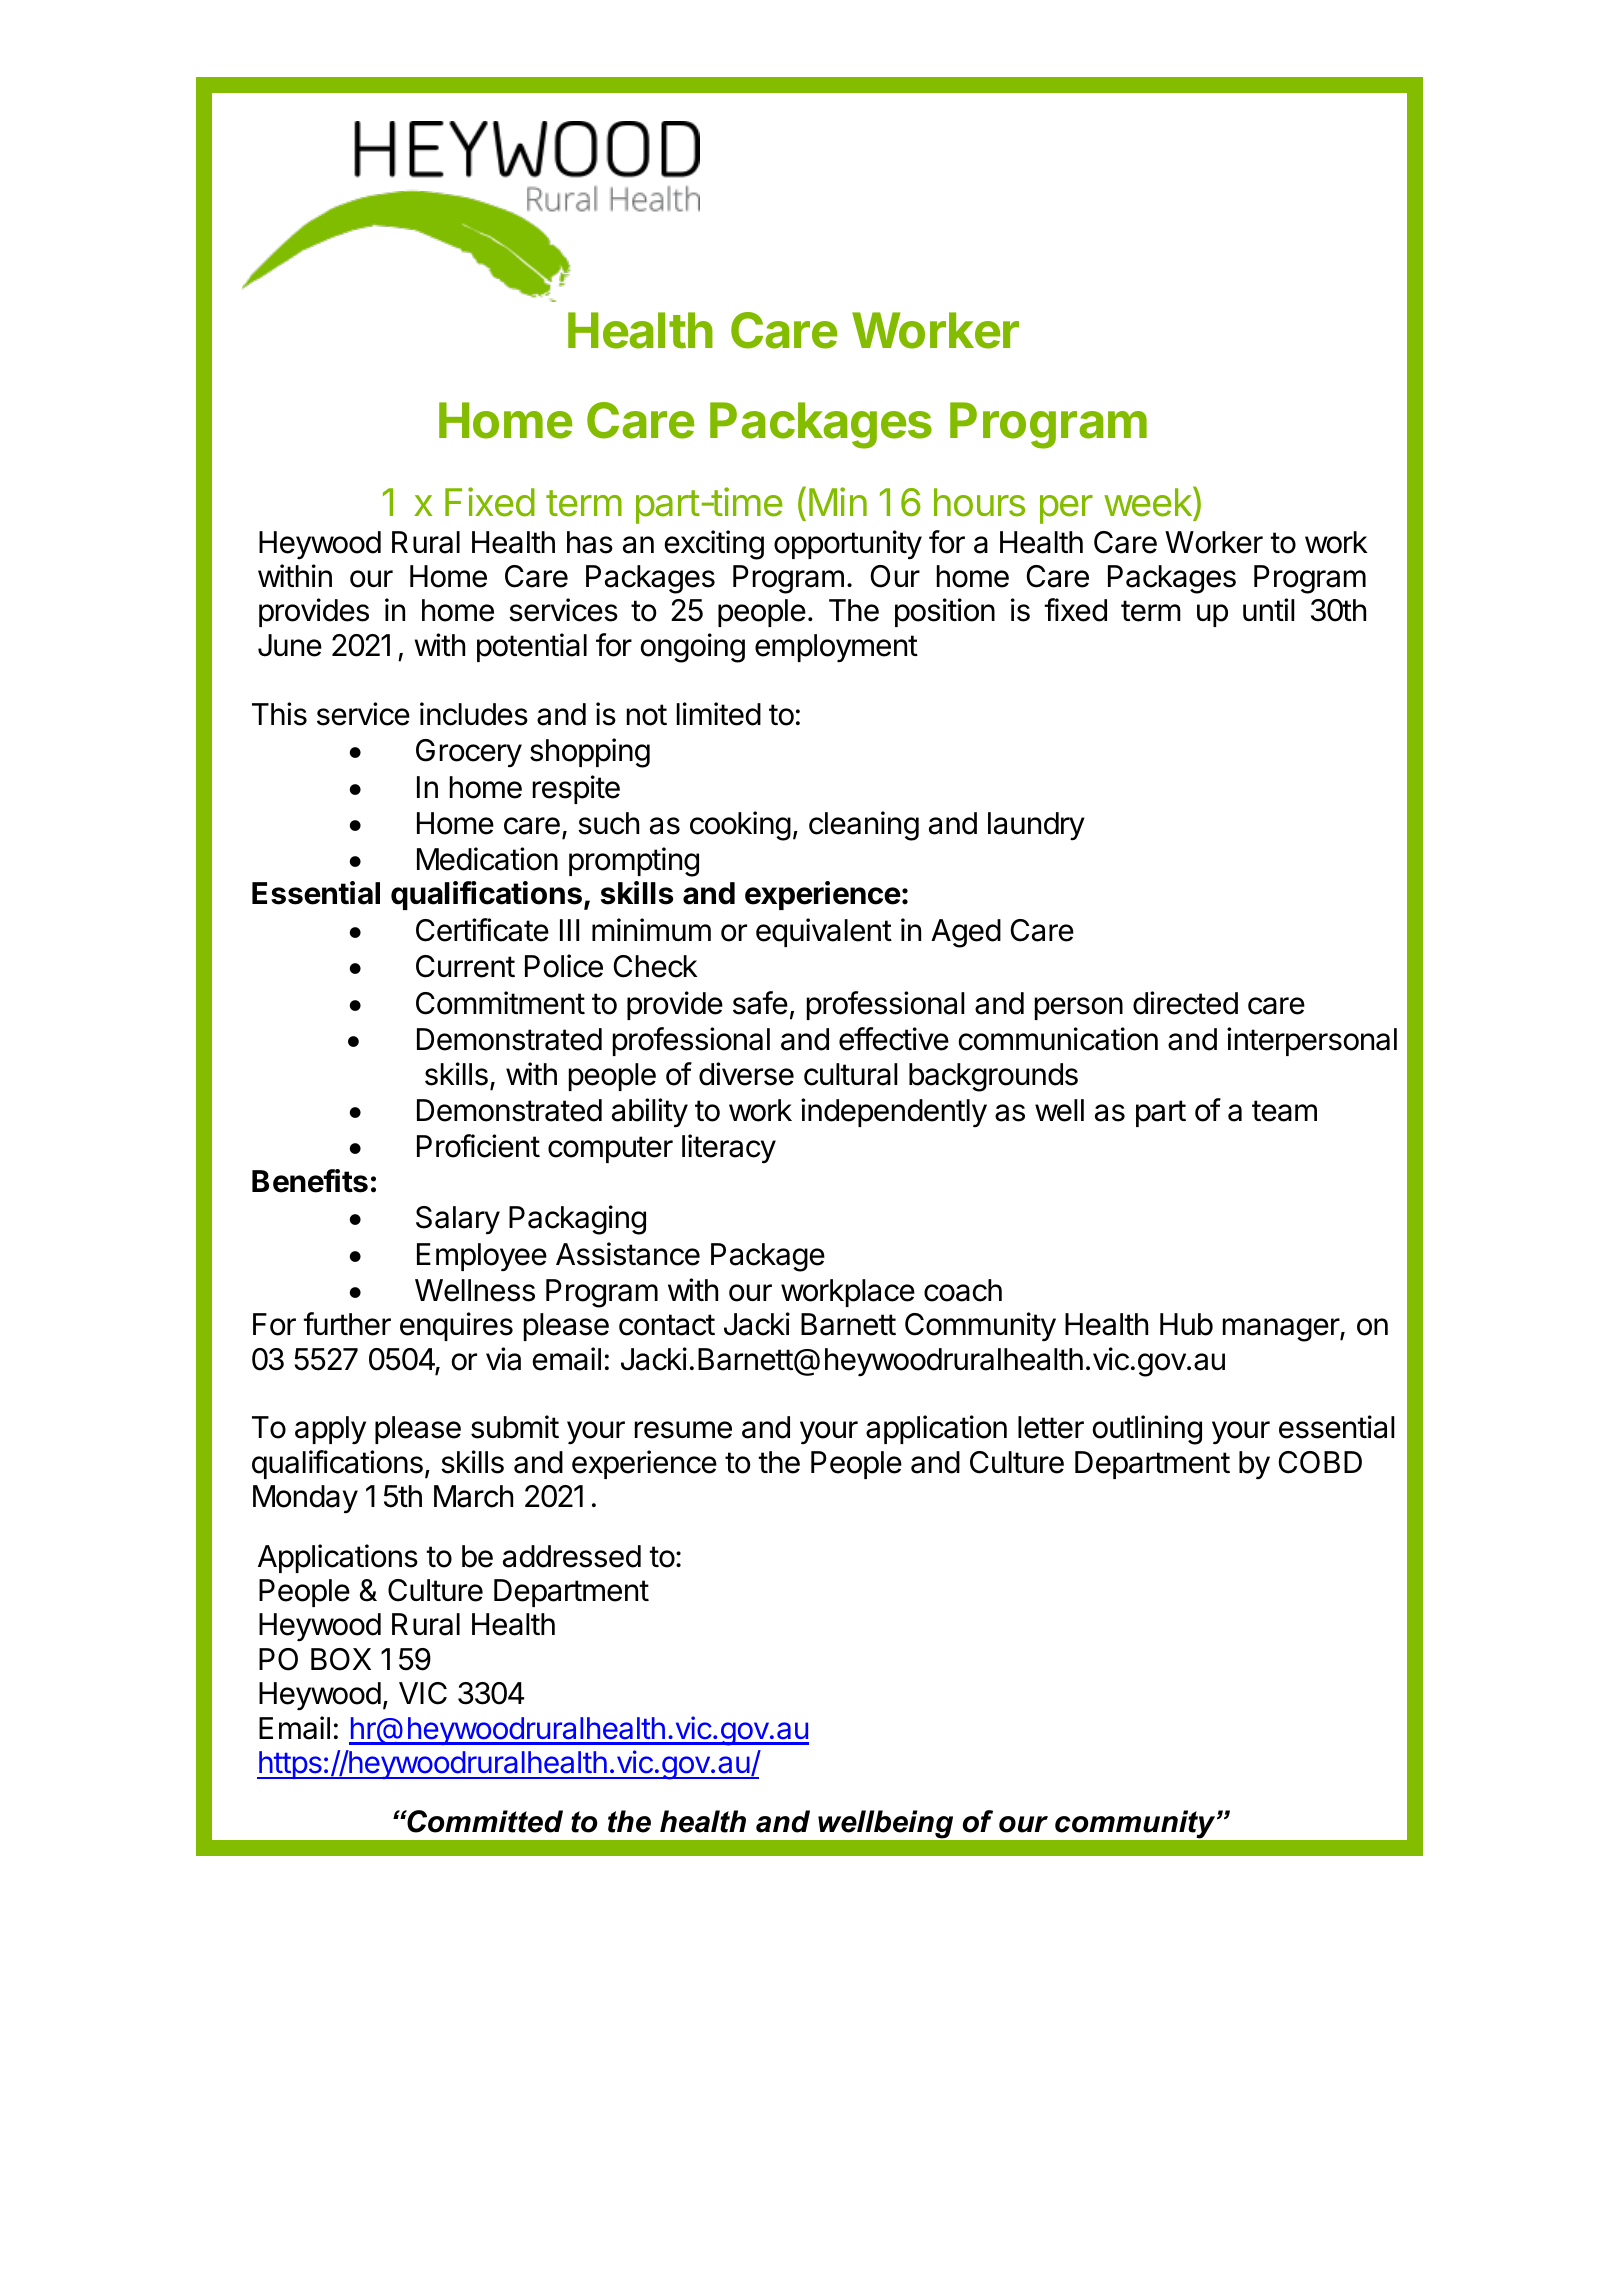  Describe the element at coordinates (1186, 1324) in the screenshot. I see `Hub` at that location.
